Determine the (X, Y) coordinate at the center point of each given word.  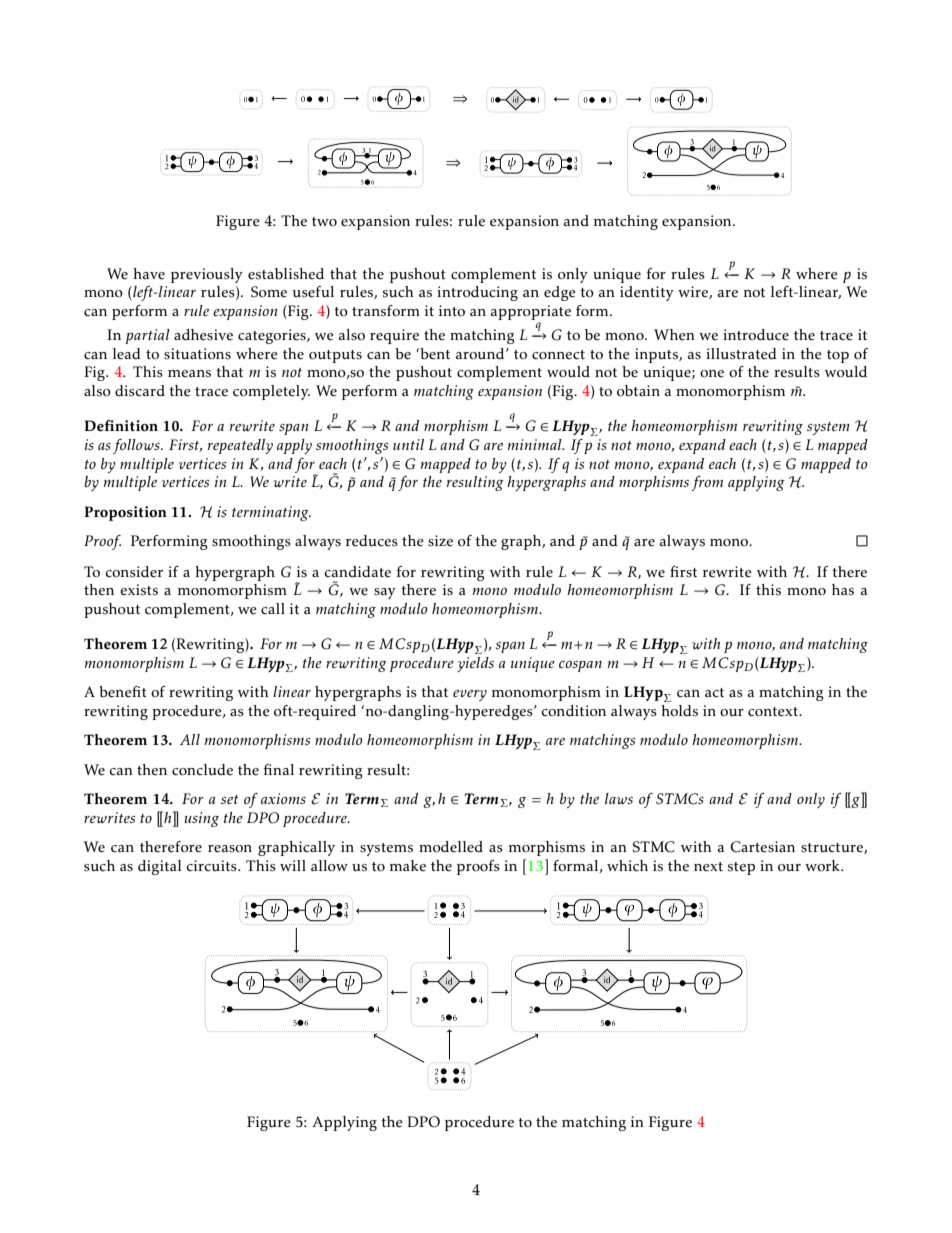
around (481, 353)
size (440, 541)
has (843, 590)
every (470, 695)
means (189, 374)
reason (230, 849)
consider (134, 572)
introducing (477, 293)
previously (207, 275)
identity (647, 293)
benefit (123, 692)
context (774, 712)
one (712, 374)
